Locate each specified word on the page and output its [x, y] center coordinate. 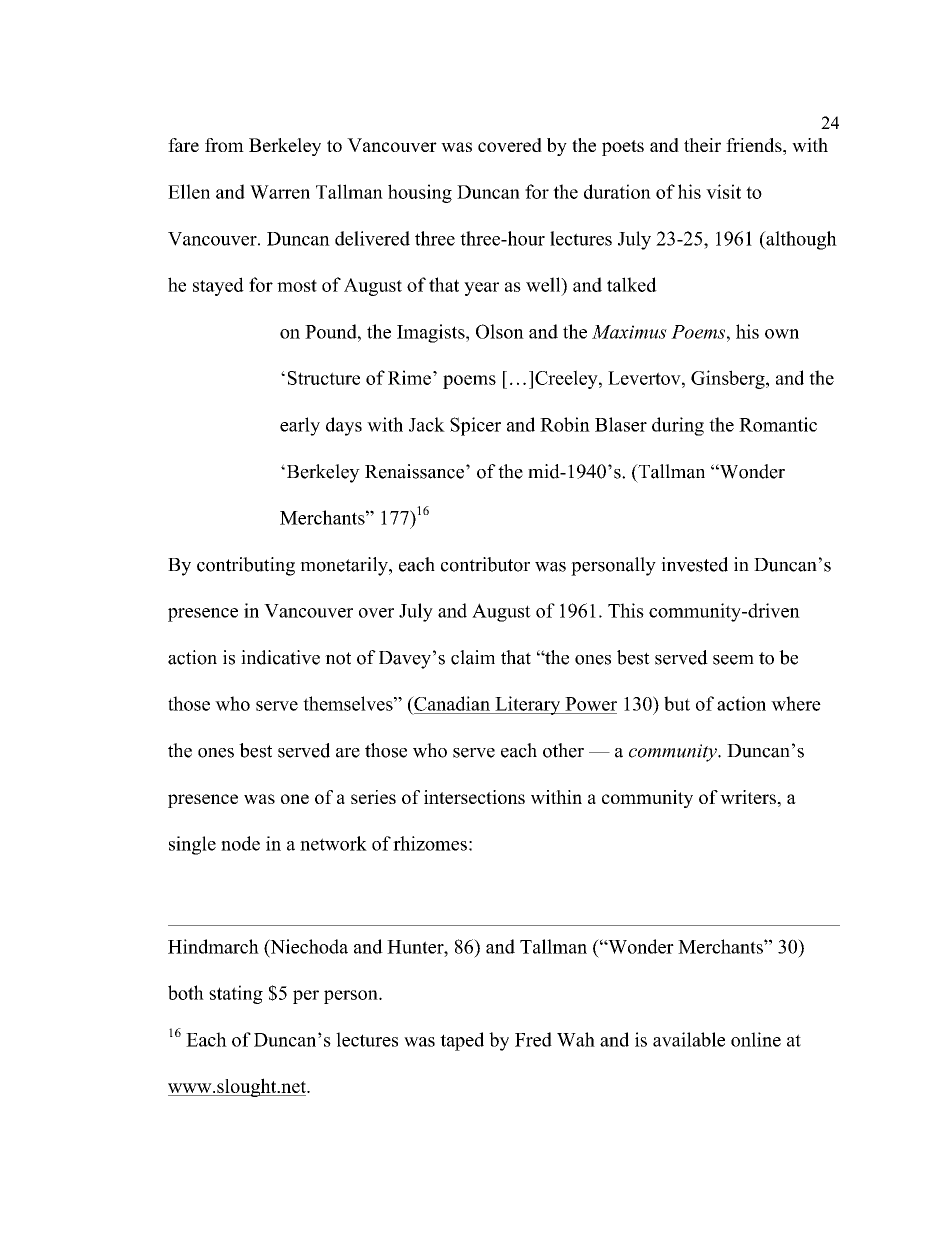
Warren [280, 192]
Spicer [475, 426]
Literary [528, 705]
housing [420, 193]
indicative [280, 657]
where [796, 703]
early [300, 426]
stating [236, 994]
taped [462, 1041]
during [678, 426]
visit [723, 191]
